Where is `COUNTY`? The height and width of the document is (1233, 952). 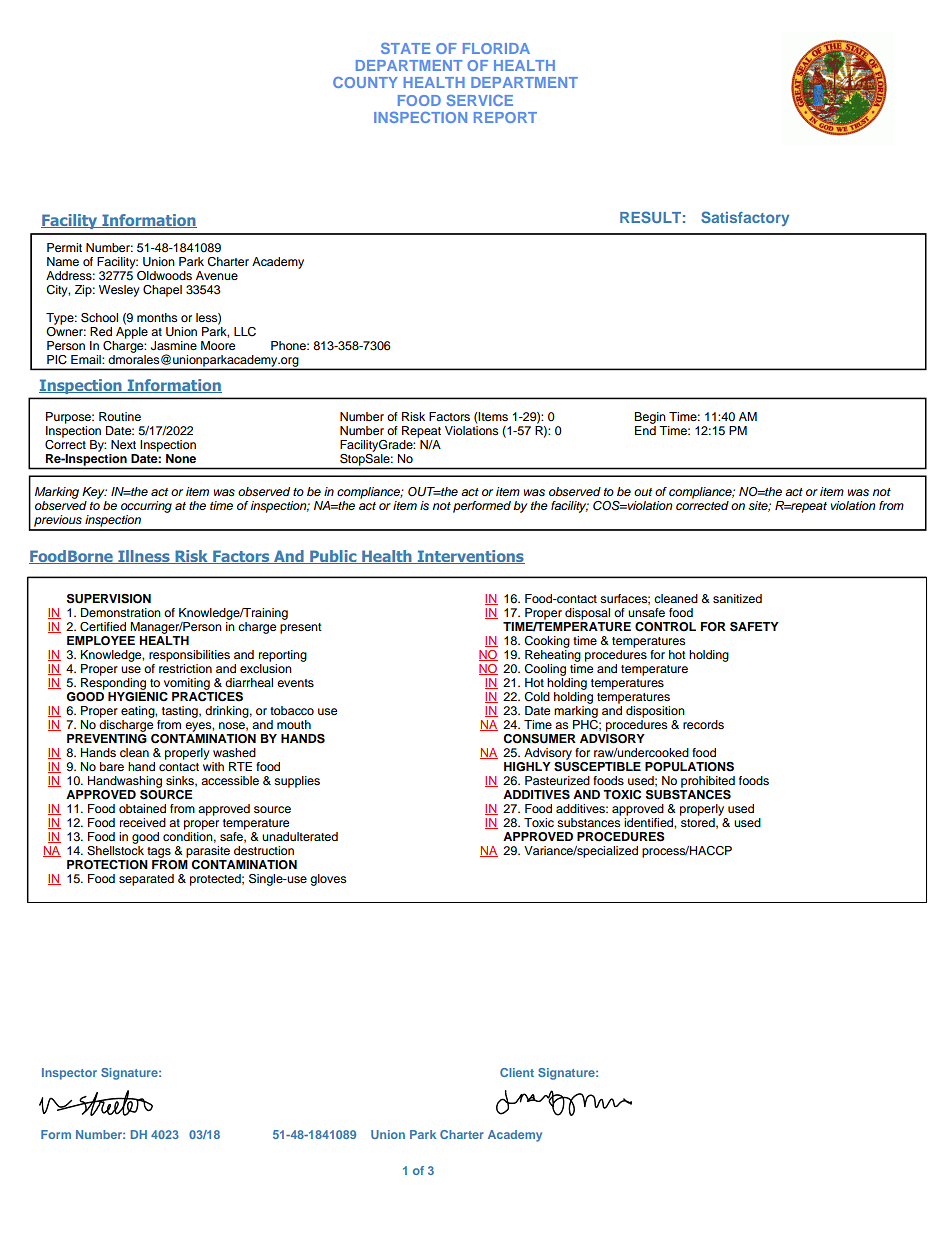
COUNTY is located at coordinates (365, 82).
